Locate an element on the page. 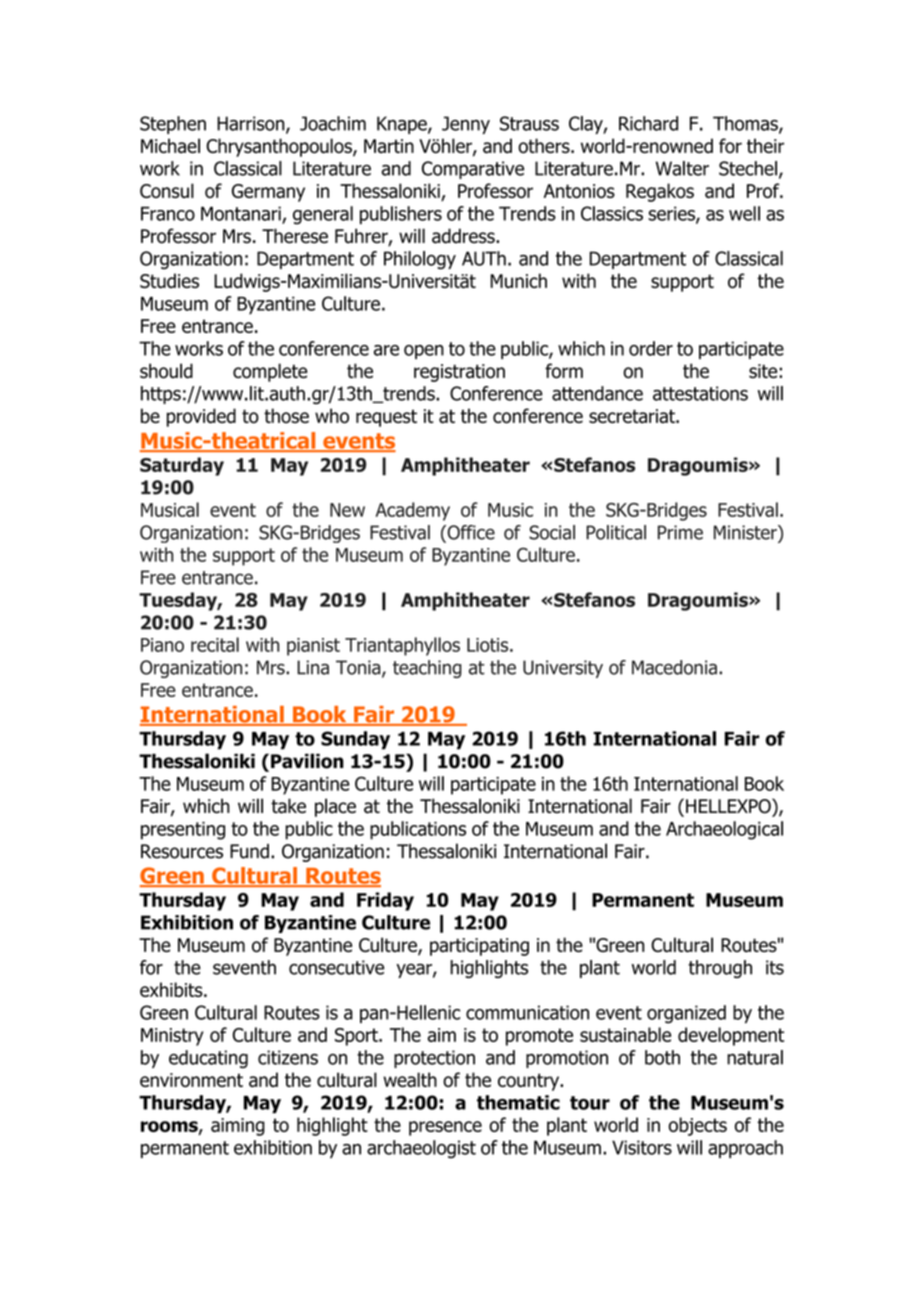 The image size is (924, 1308). recital is located at coordinates (215, 644).
